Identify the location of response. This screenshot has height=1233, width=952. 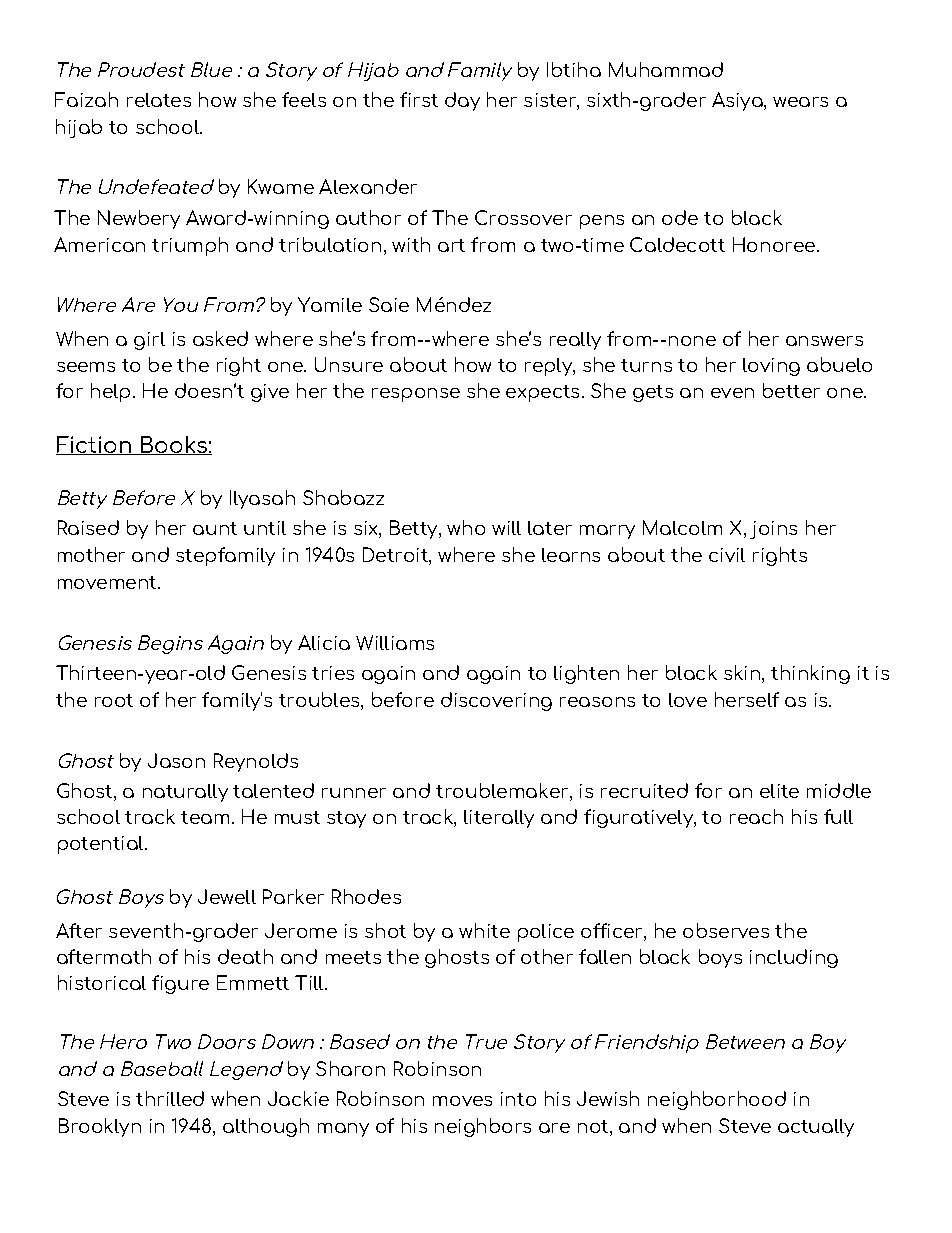
(416, 395).
